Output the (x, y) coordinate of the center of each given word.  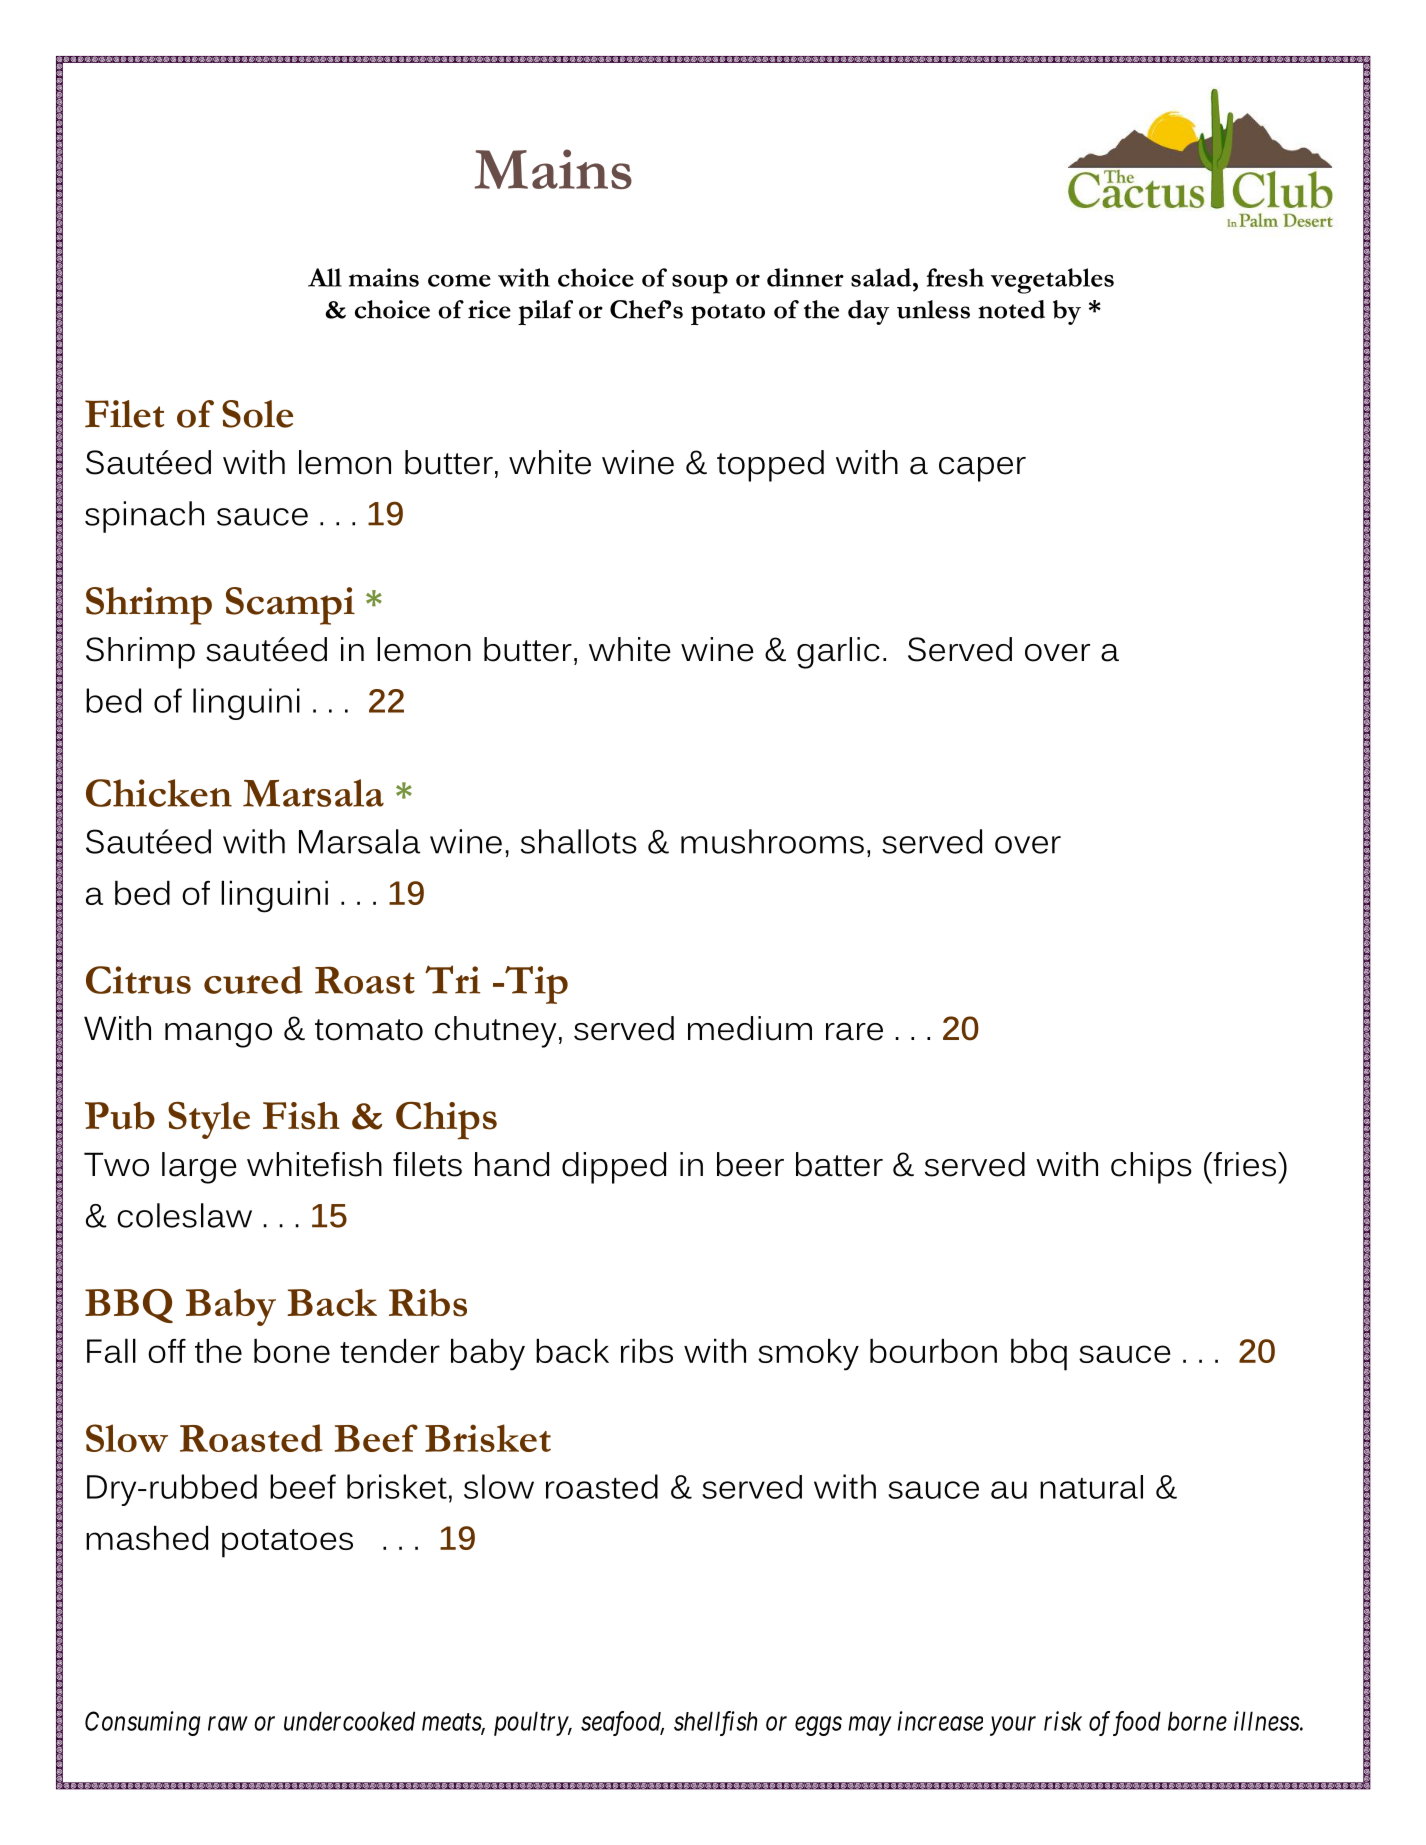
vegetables (1052, 281)
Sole (257, 414)
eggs (818, 1726)
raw (227, 1724)
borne (1197, 1721)
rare (854, 1032)
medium (750, 1028)
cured (253, 980)
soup (700, 284)
